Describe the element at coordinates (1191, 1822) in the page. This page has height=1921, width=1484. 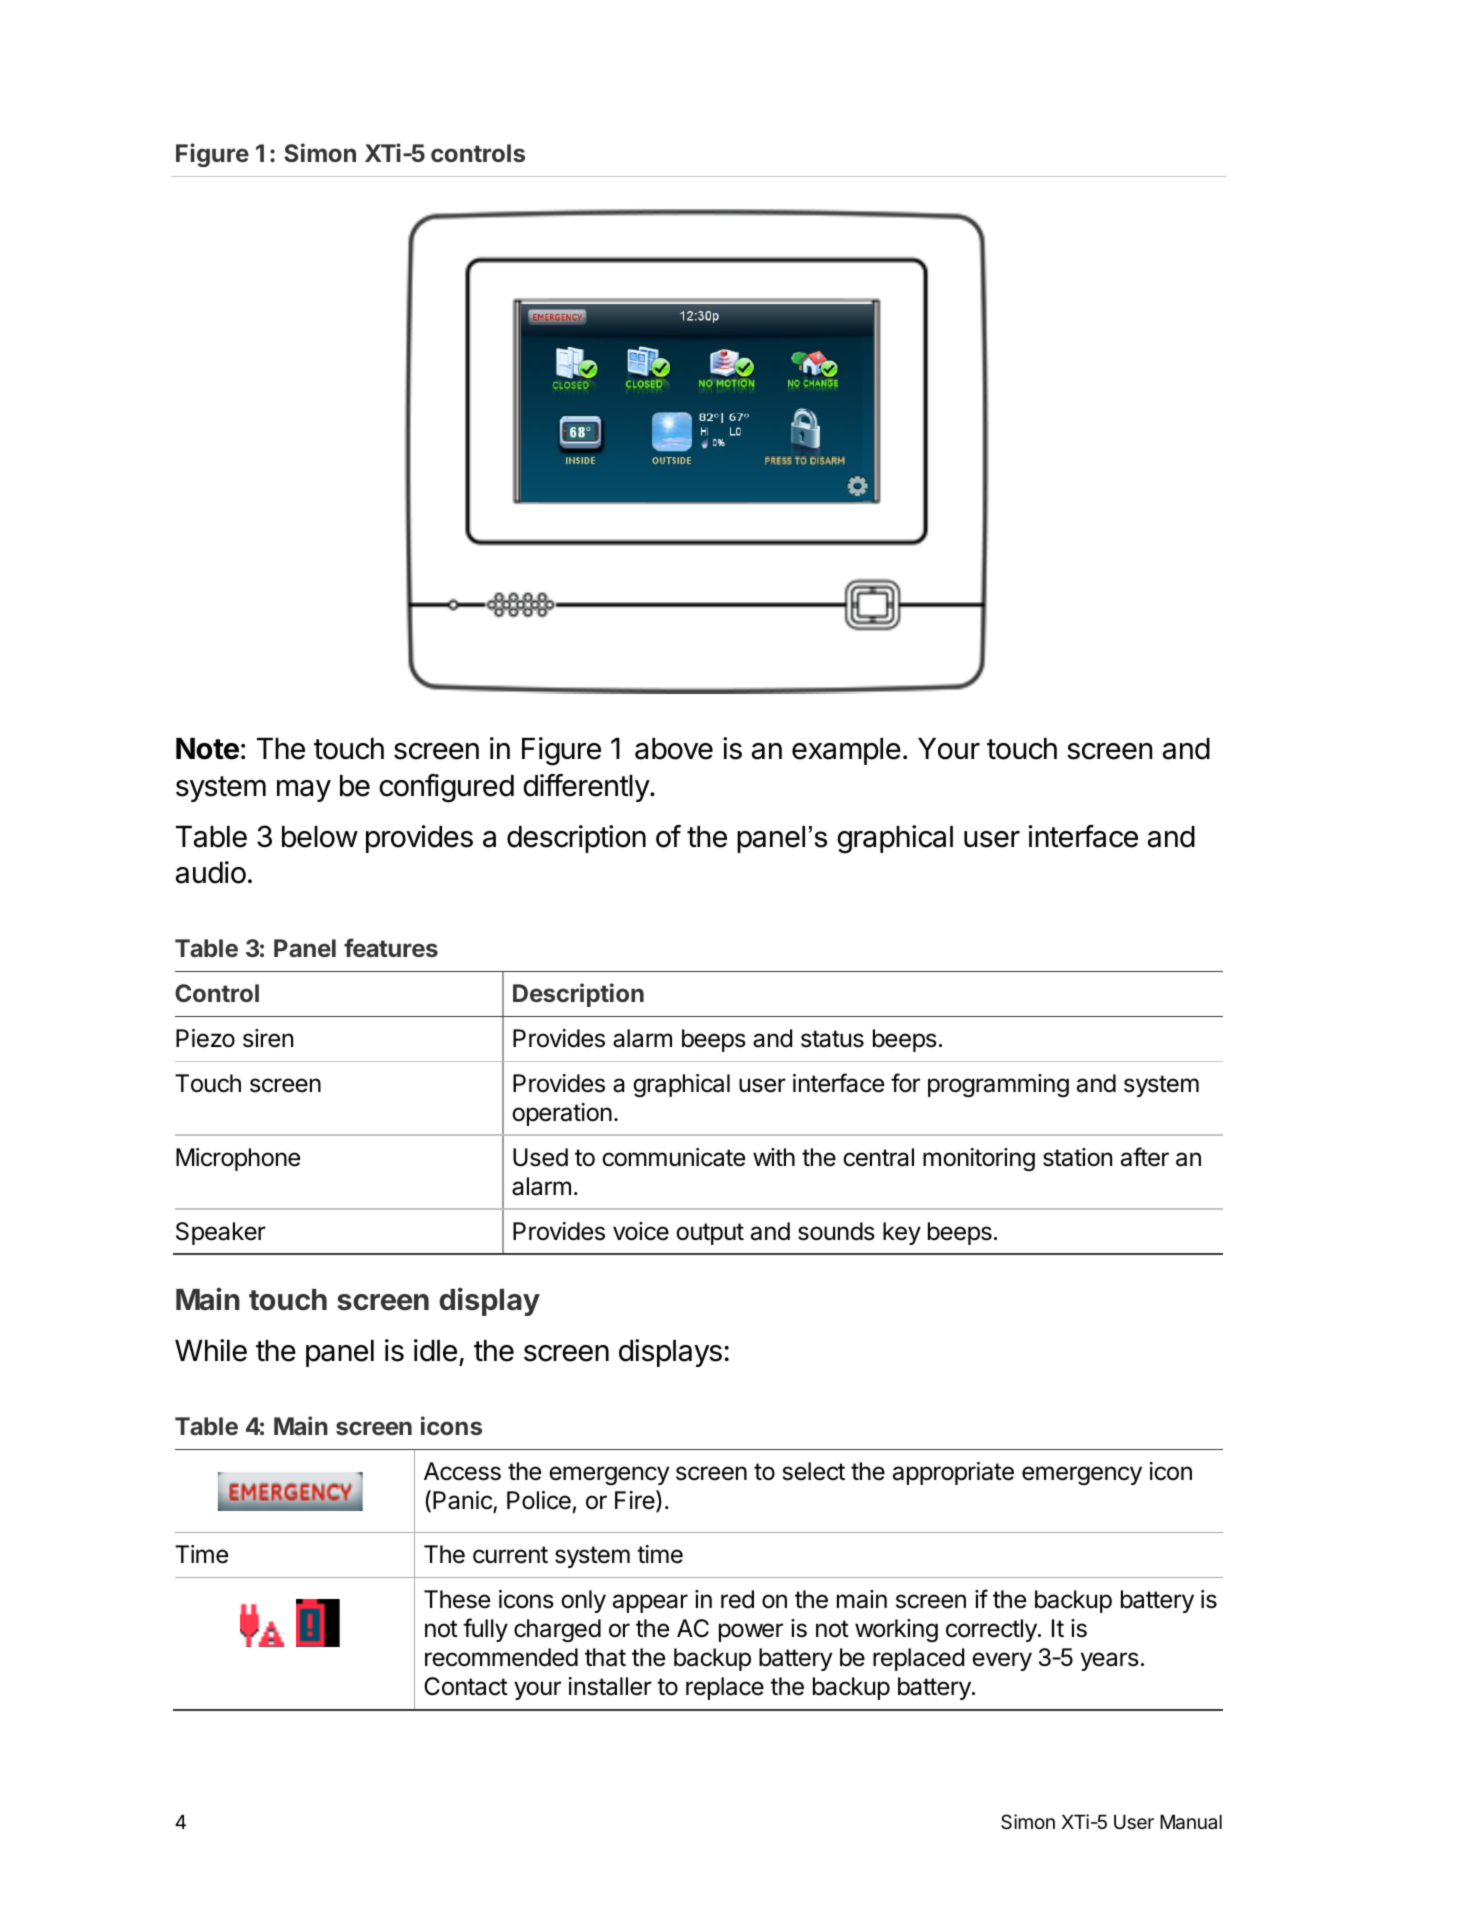
I see `Manual` at that location.
